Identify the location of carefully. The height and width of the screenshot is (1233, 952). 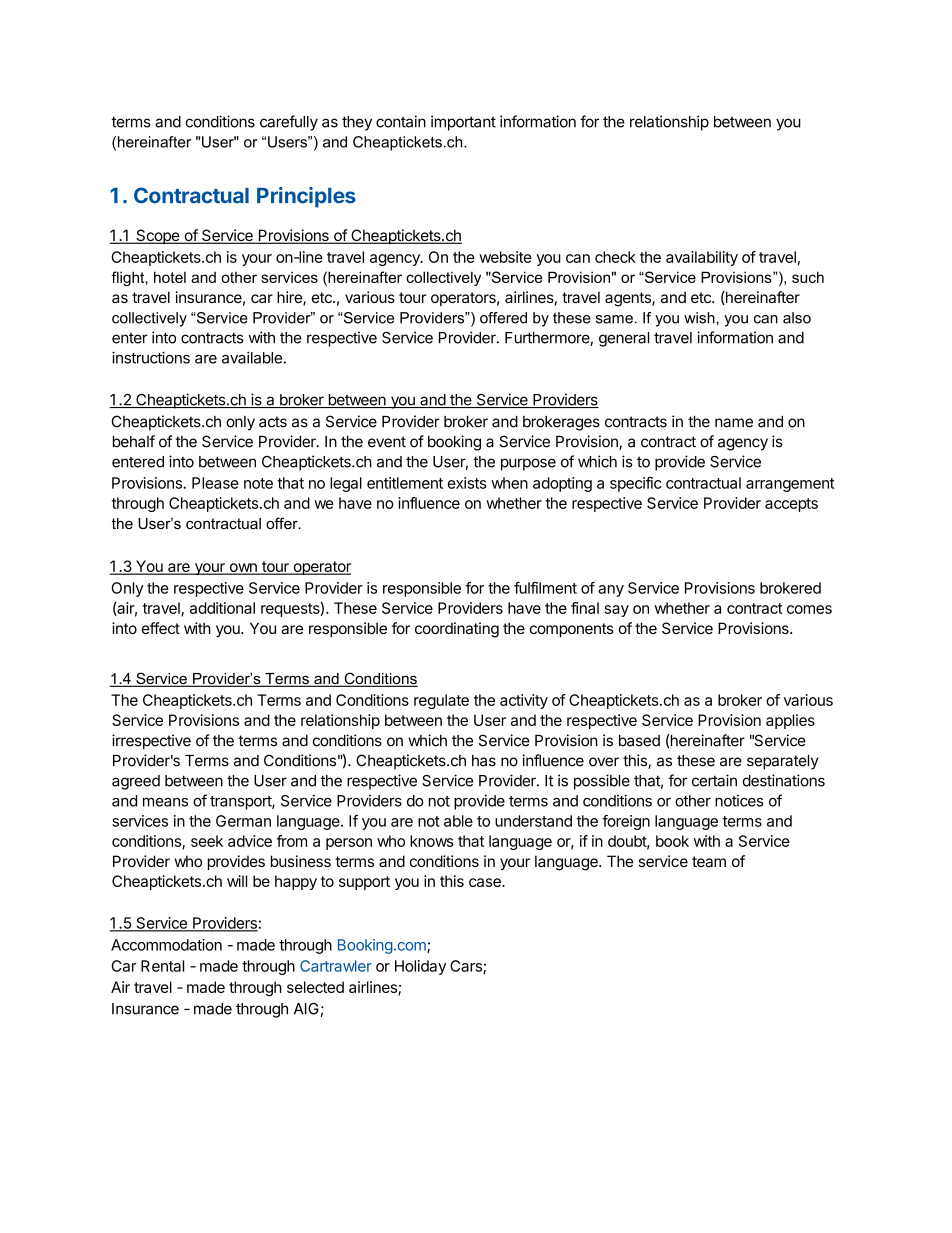
(289, 123).
